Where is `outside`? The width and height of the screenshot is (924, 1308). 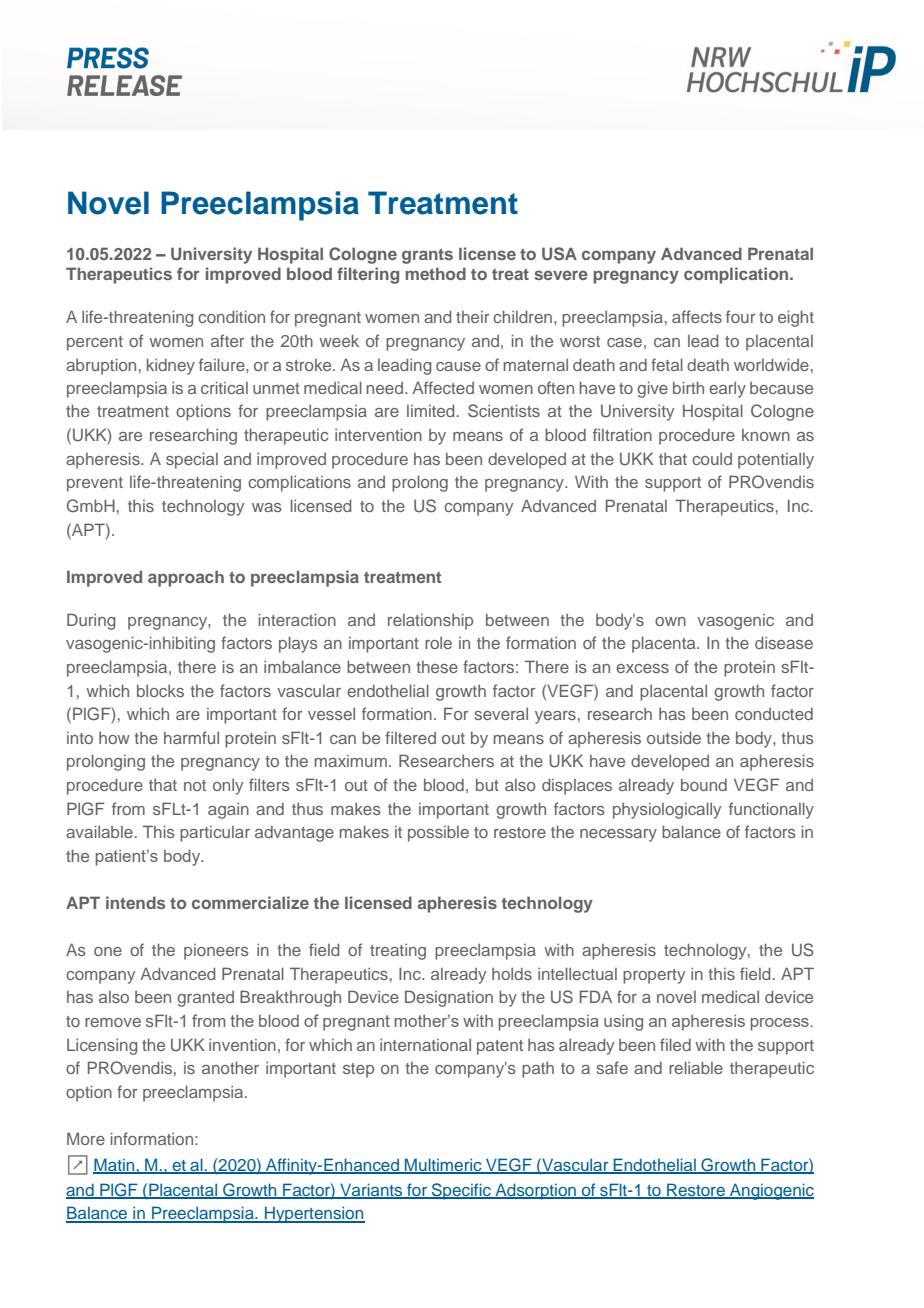
outside is located at coordinates (674, 737).
